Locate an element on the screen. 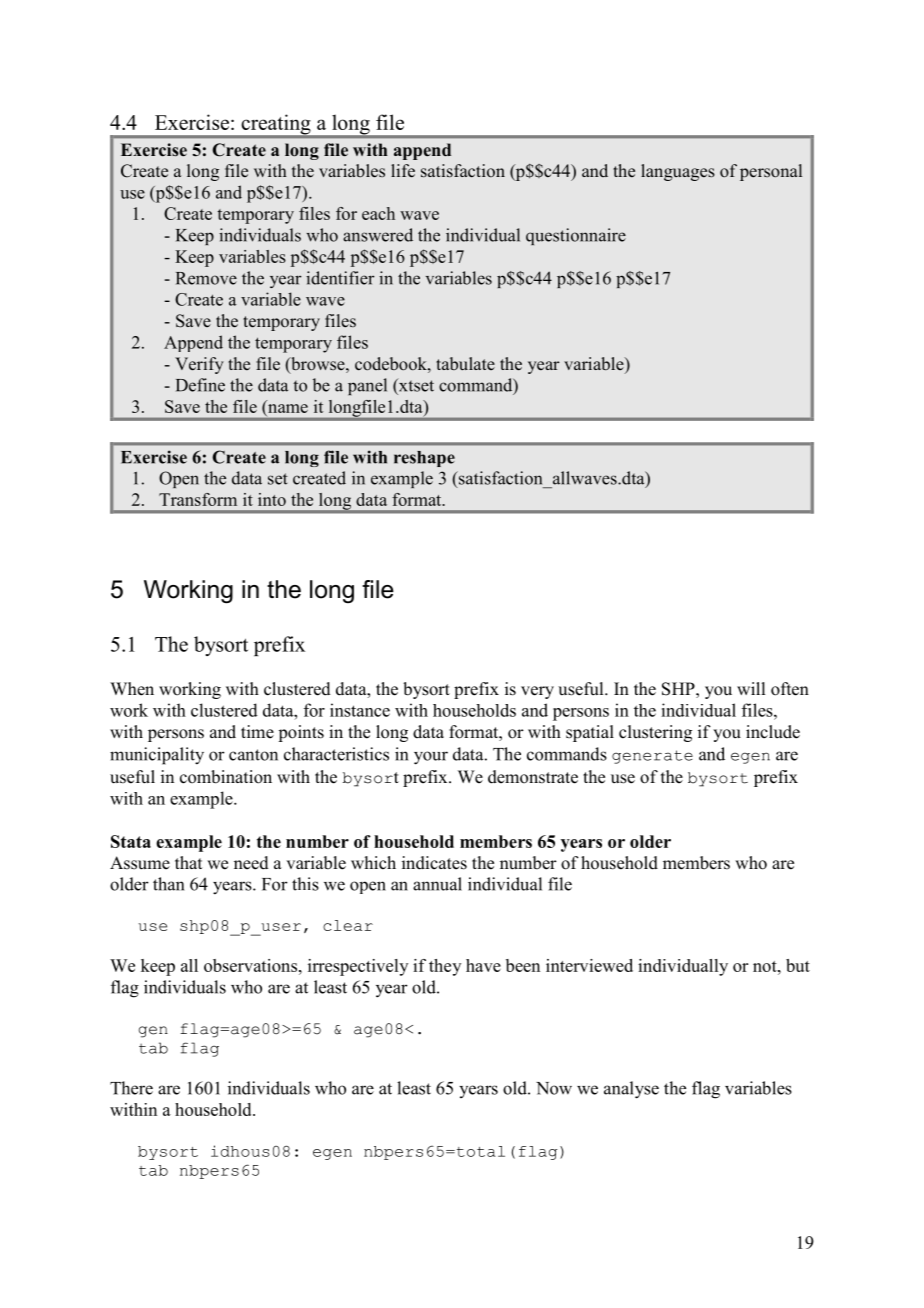 The image size is (924, 1308). reshape is located at coordinates (424, 459).
